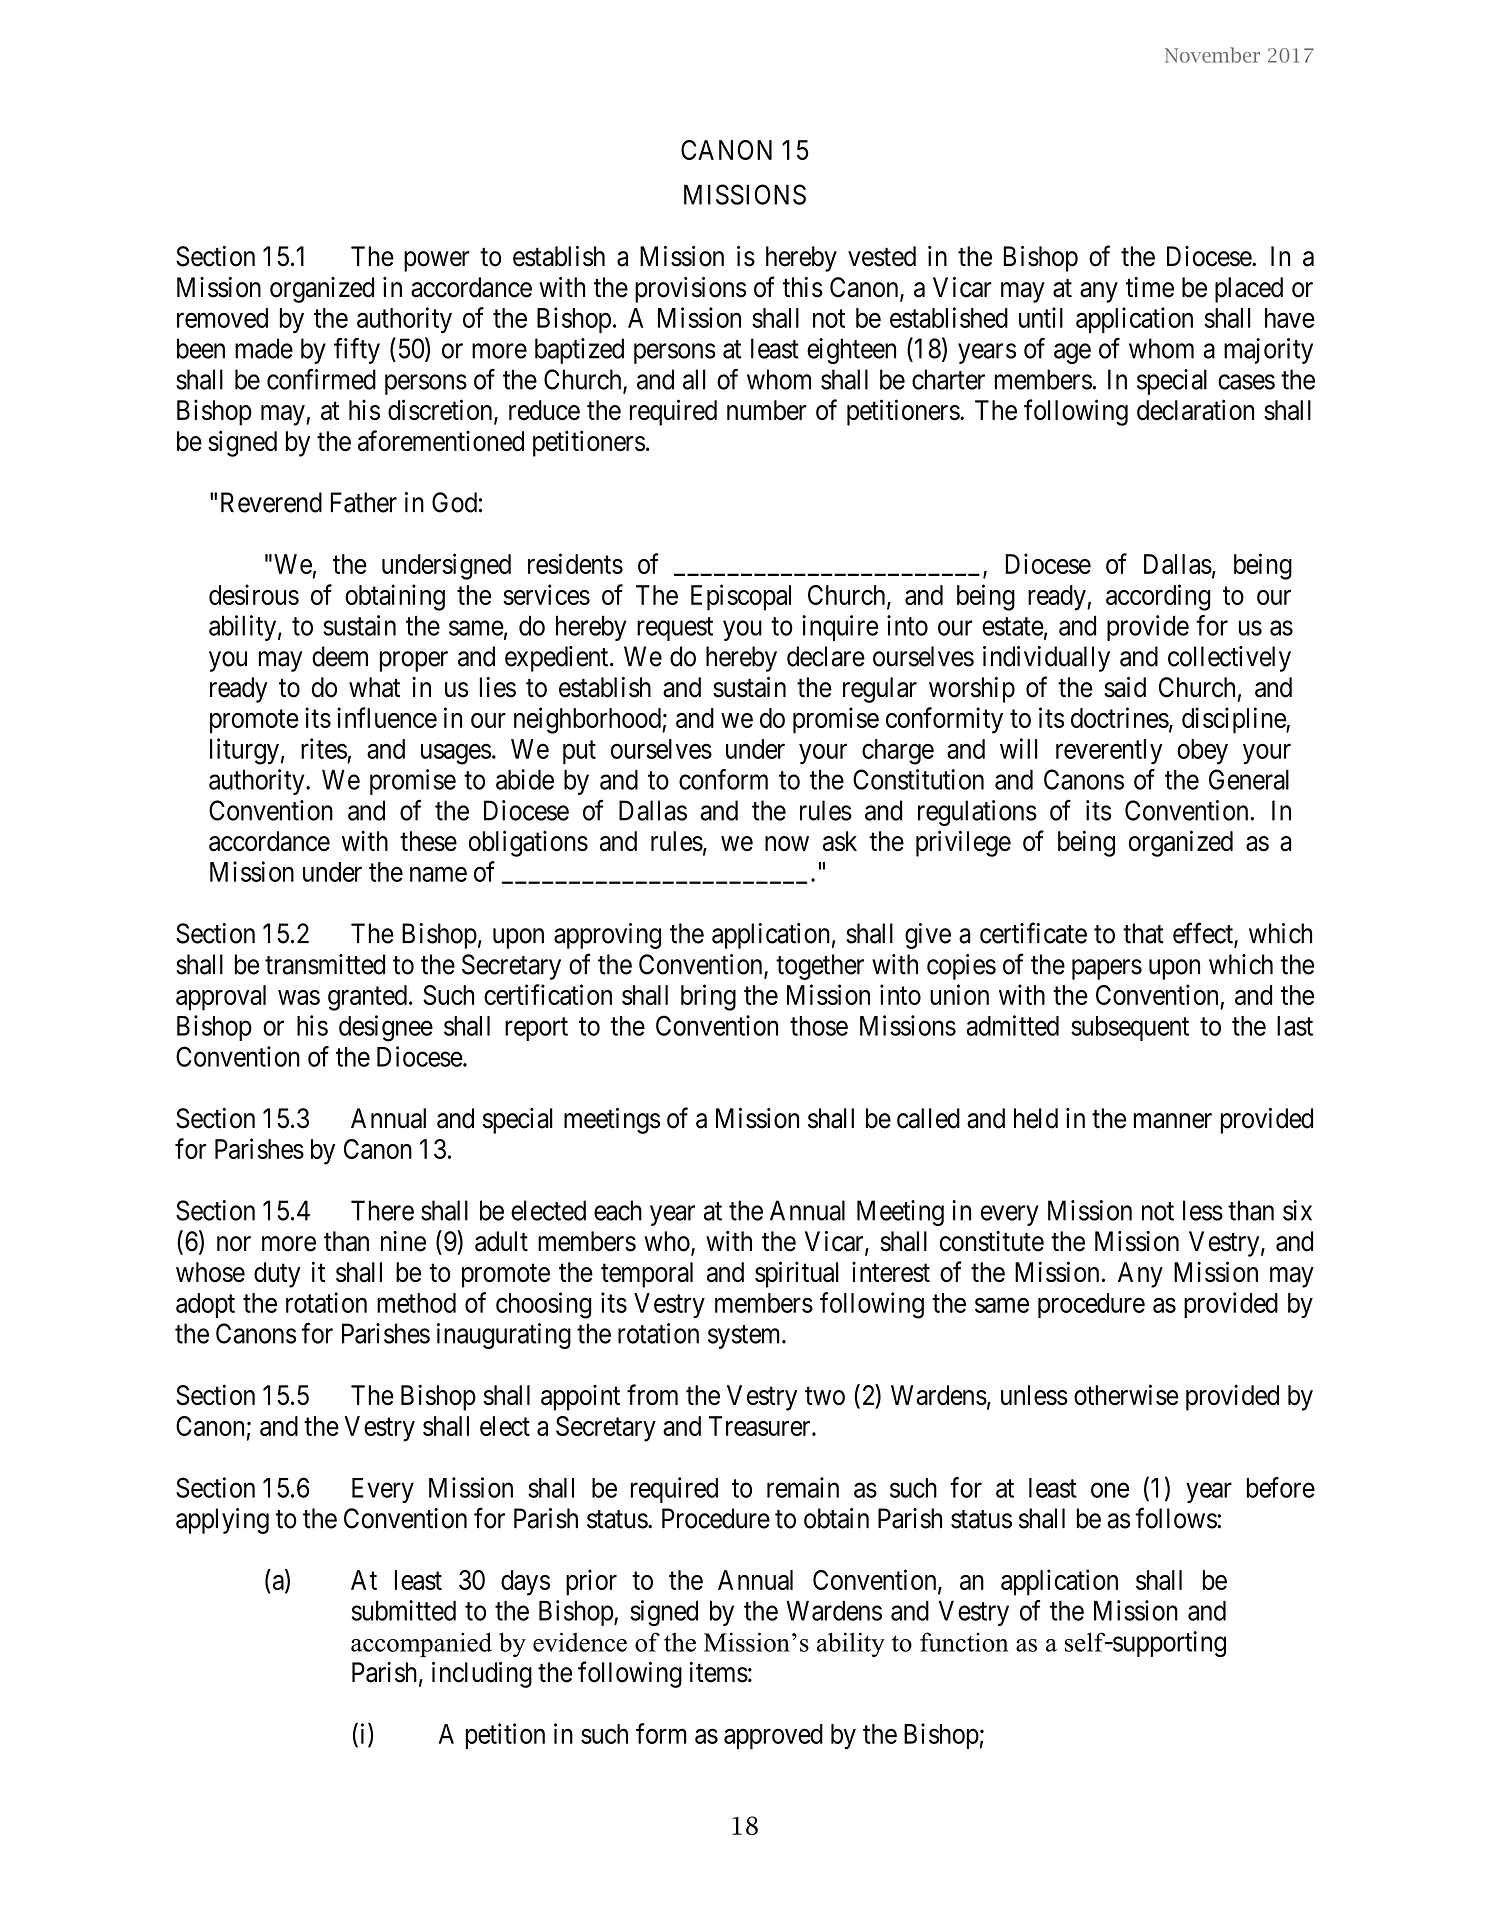 The image size is (1489, 1927). Describe the element at coordinates (1212, 55) in the screenshot. I see `November` at that location.
